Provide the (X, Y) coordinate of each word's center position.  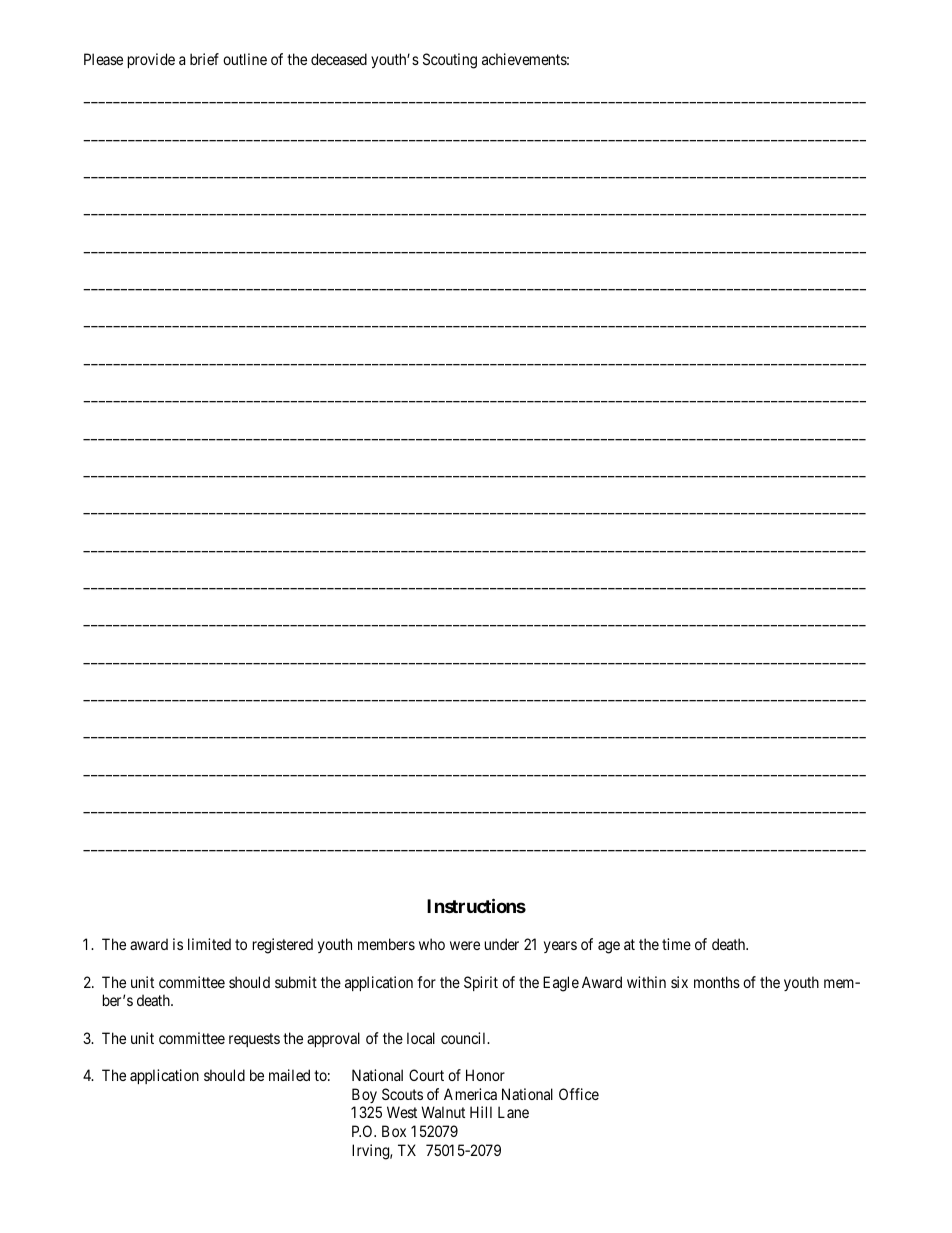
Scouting (450, 61)
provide (151, 60)
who (432, 944)
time (676, 944)
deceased (339, 59)
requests (254, 1040)
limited (209, 944)
